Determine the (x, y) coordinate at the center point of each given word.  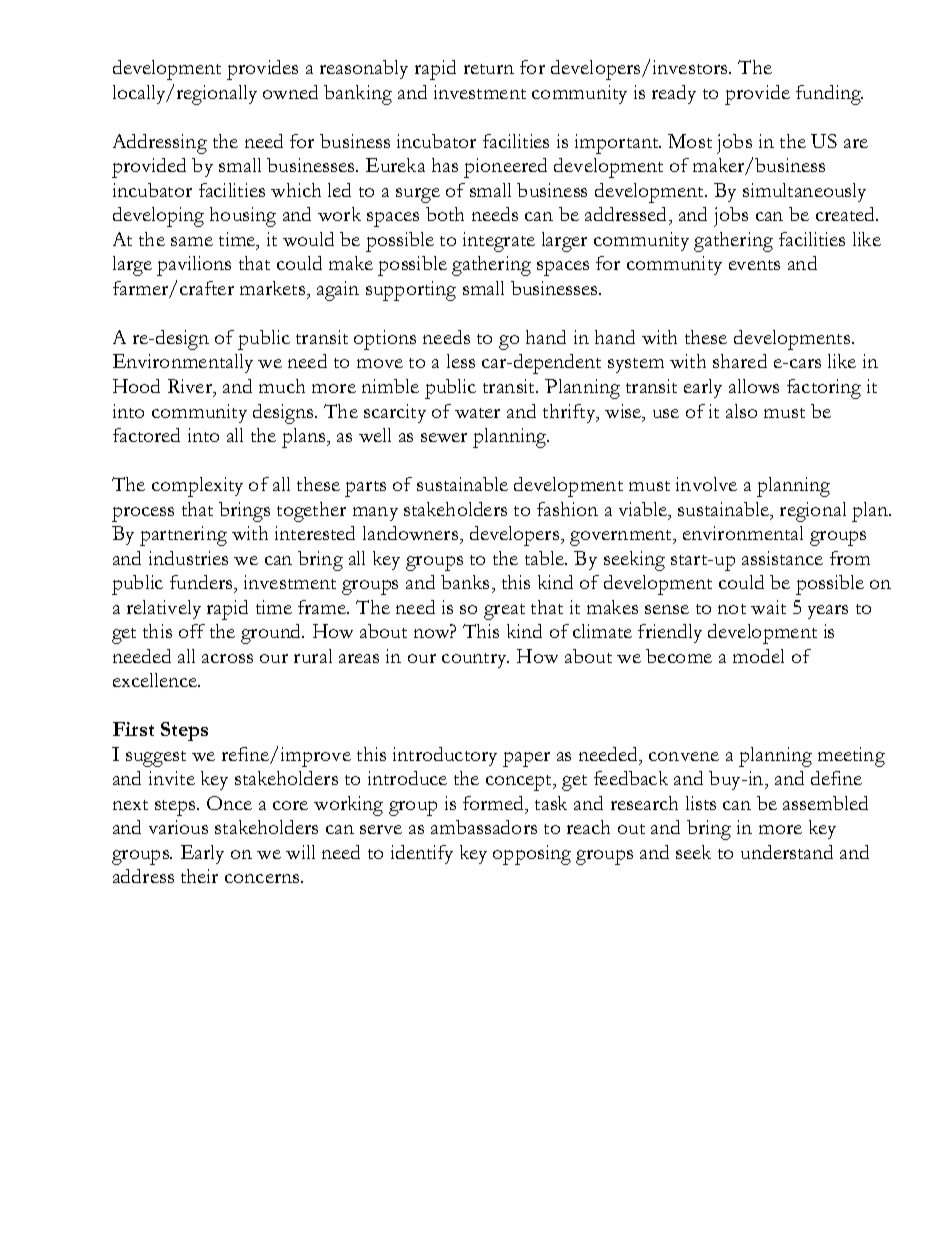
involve (706, 484)
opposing (532, 855)
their (199, 876)
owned (290, 92)
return (489, 69)
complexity (197, 487)
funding (829, 95)
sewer (444, 437)
